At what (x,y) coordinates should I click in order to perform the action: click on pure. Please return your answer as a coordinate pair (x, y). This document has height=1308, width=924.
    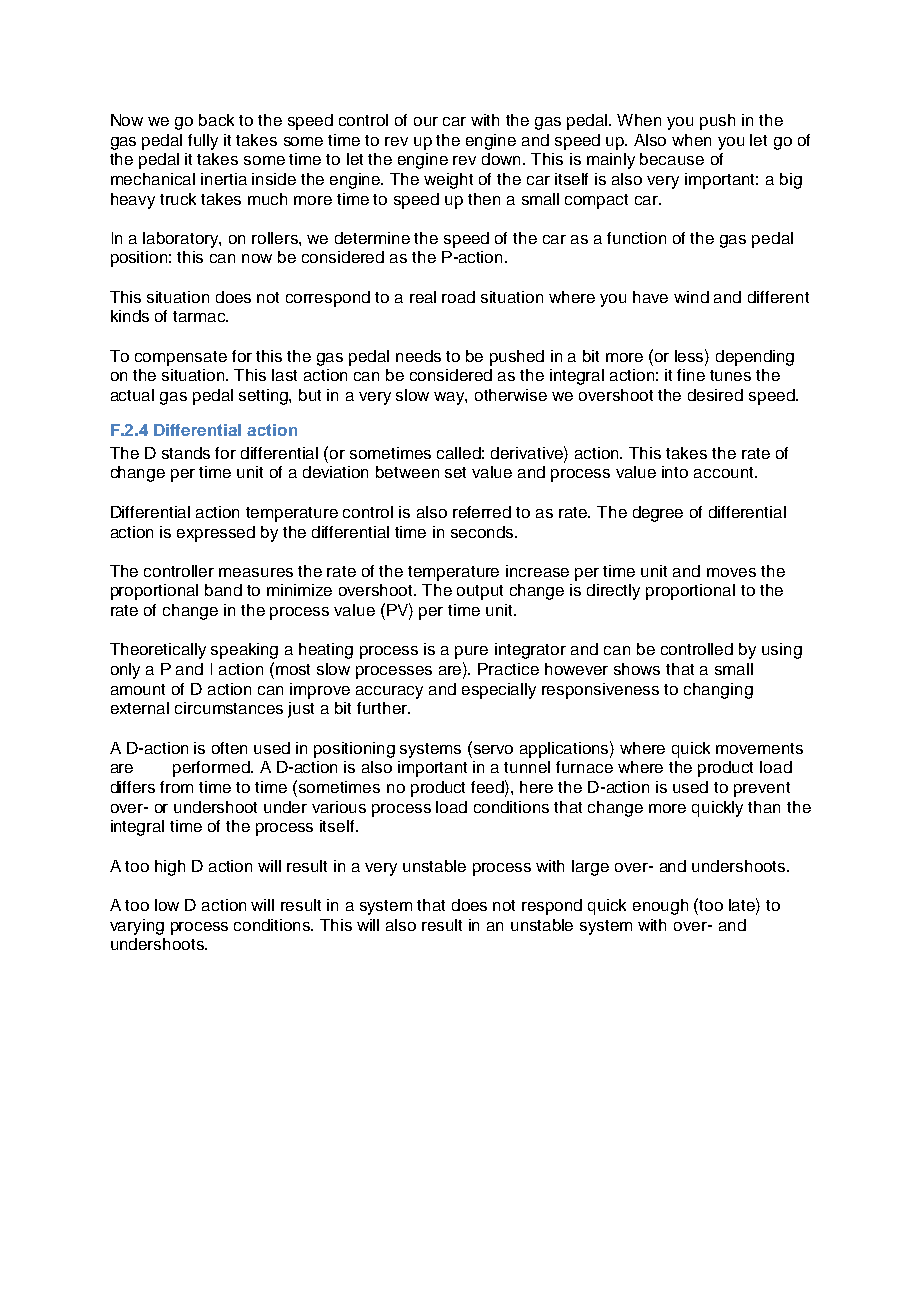
    Looking at the image, I should click on (471, 652).
